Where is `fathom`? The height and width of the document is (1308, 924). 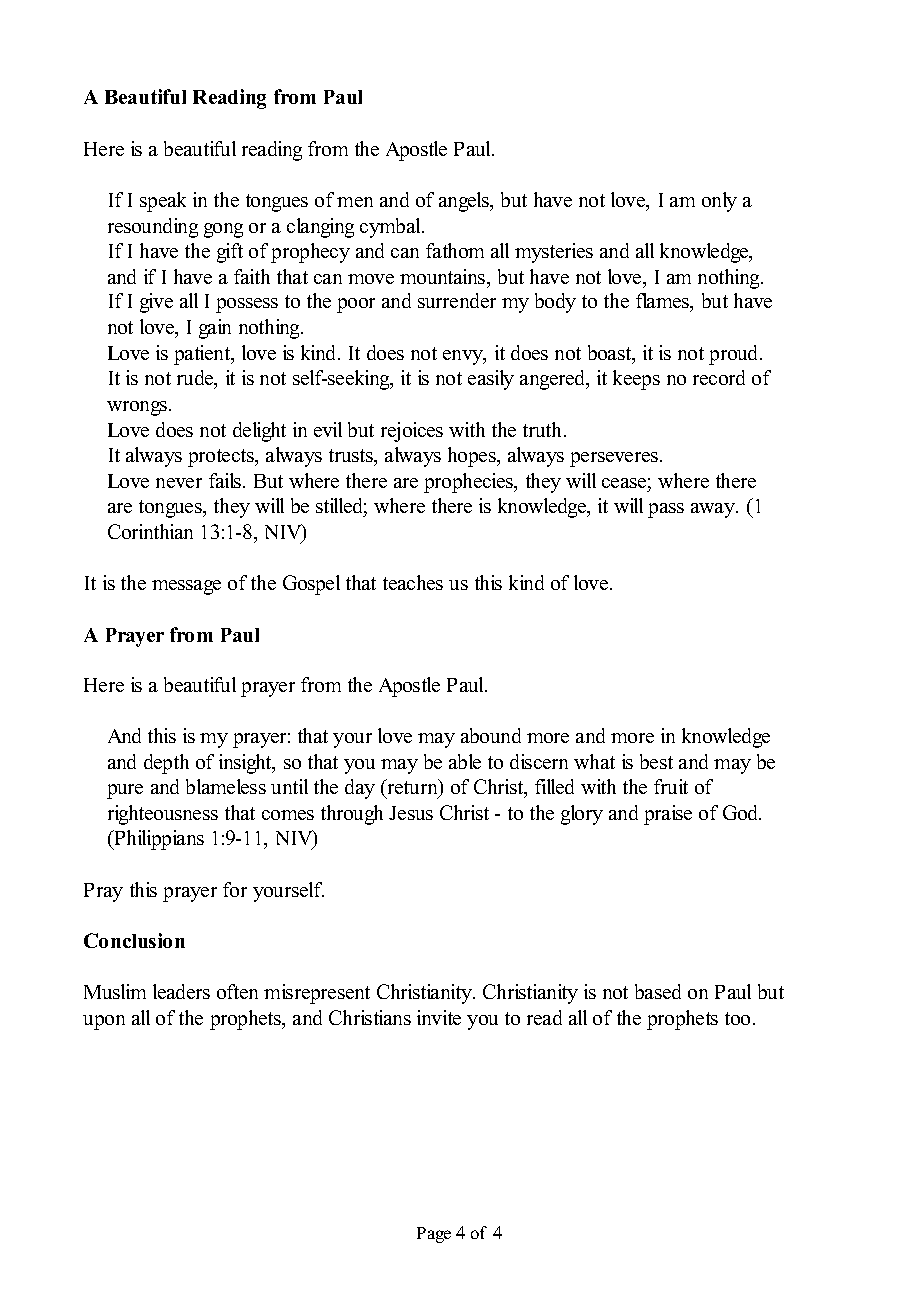 fathom is located at coordinates (455, 250).
